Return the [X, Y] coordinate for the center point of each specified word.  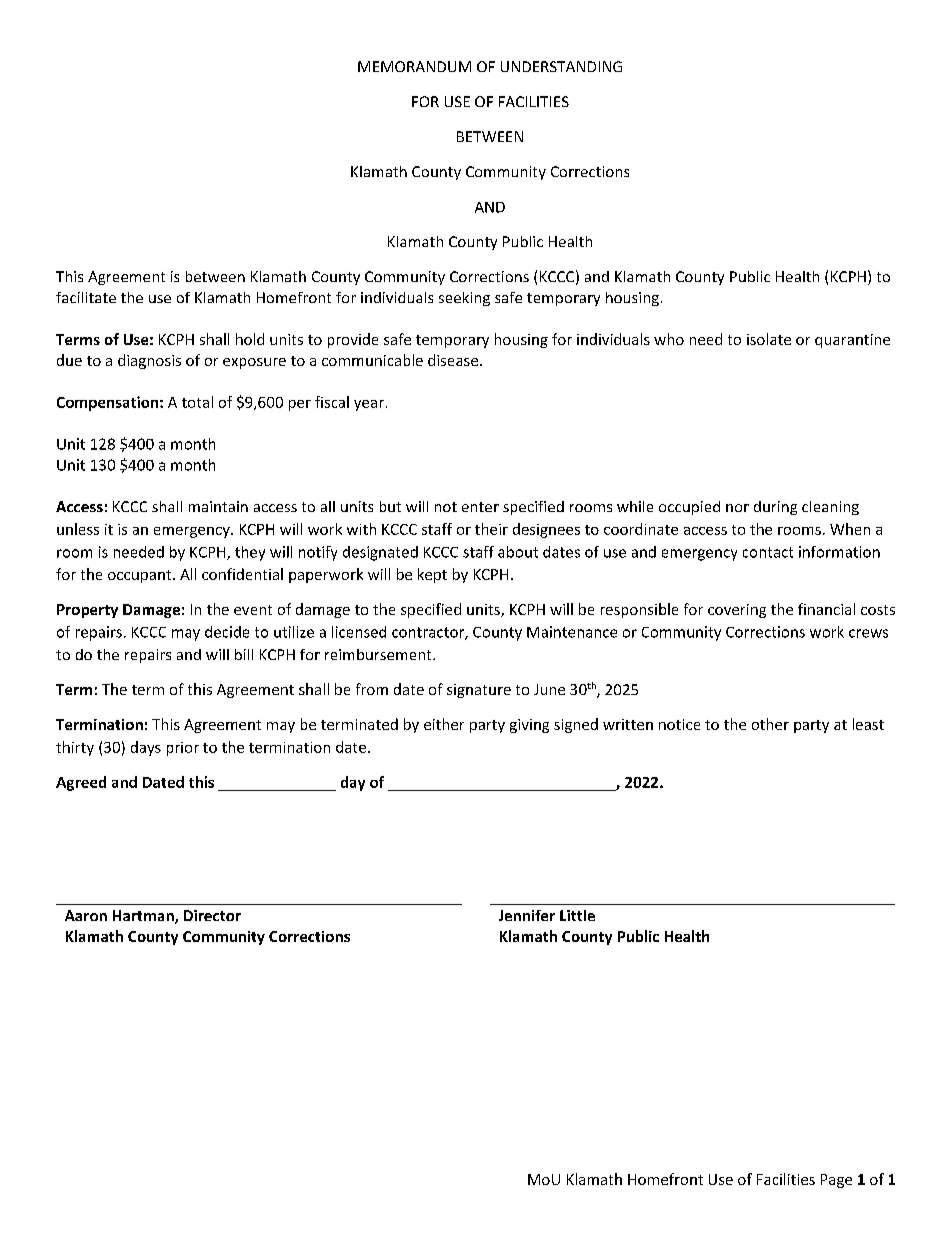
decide [227, 632]
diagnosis [149, 361]
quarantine [852, 341]
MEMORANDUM [414, 66]
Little [577, 915]
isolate [769, 339]
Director [212, 915]
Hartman [144, 917]
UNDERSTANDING [561, 66]
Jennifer [527, 915]
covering [737, 611]
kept [432, 575]
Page [836, 1181]
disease [454, 360]
